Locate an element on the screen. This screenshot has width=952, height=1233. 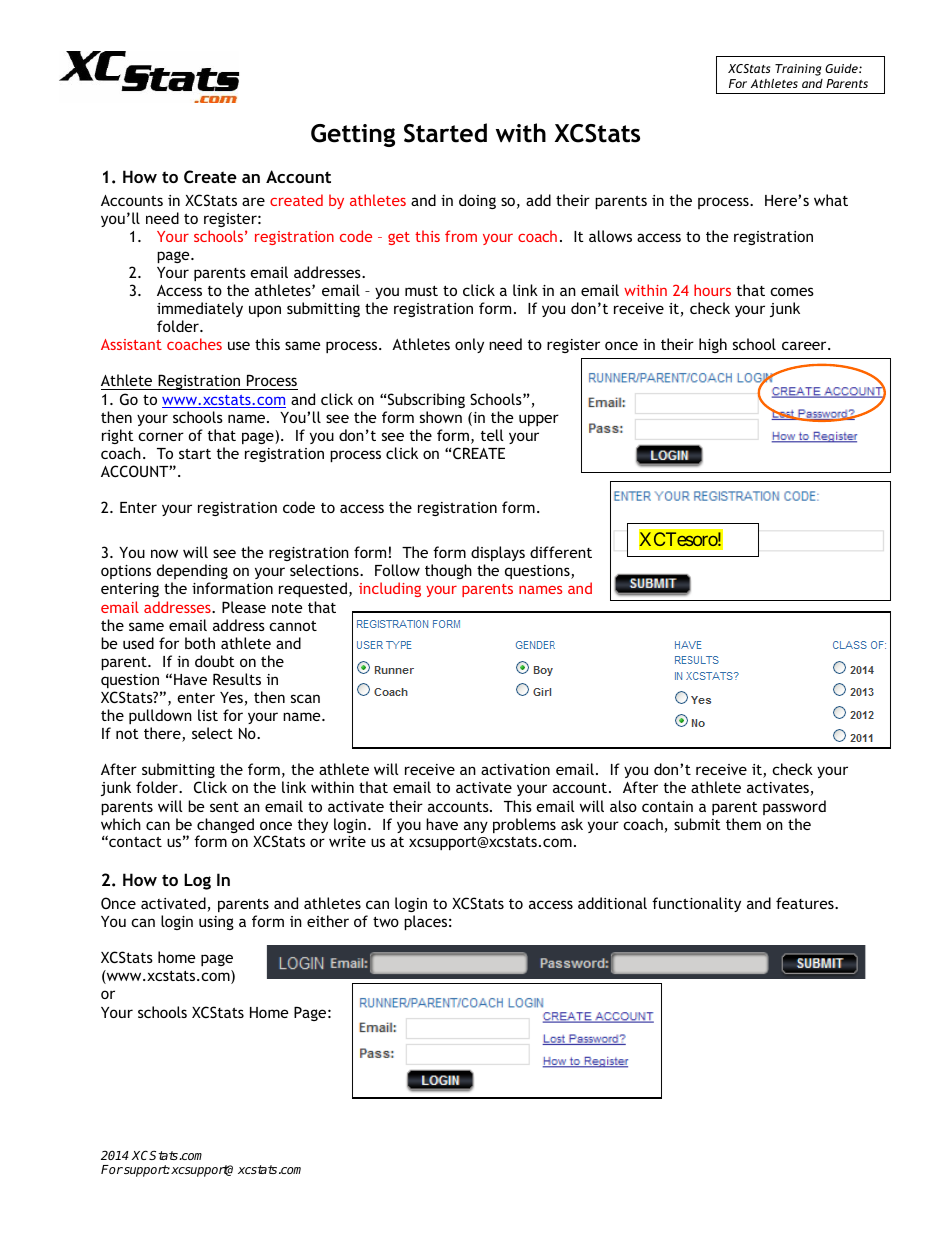
Assistant is located at coordinates (131, 344).
